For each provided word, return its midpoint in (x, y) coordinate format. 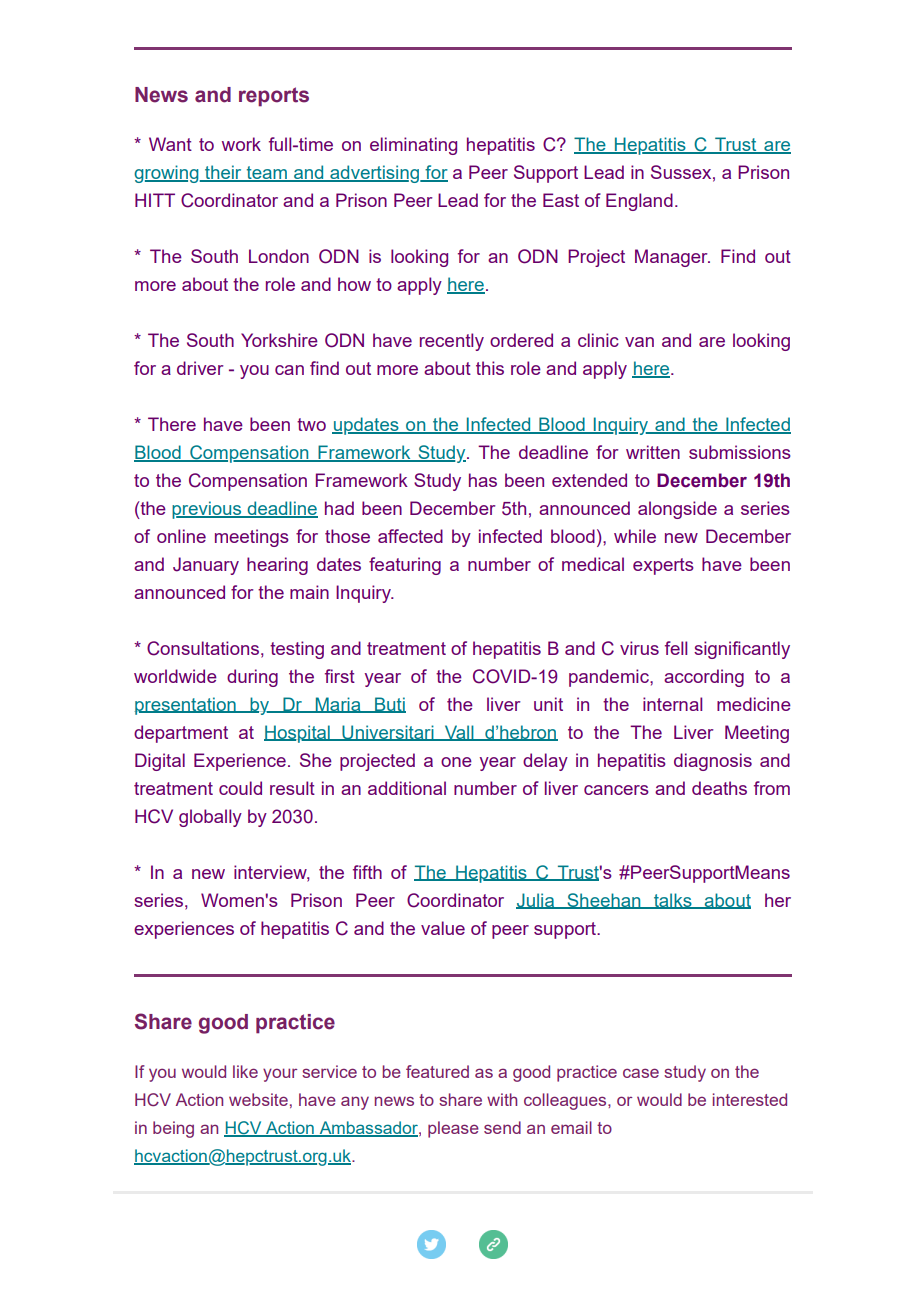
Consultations (203, 648)
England (639, 202)
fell (676, 648)
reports (274, 97)
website (258, 1099)
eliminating (413, 146)
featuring (405, 566)
